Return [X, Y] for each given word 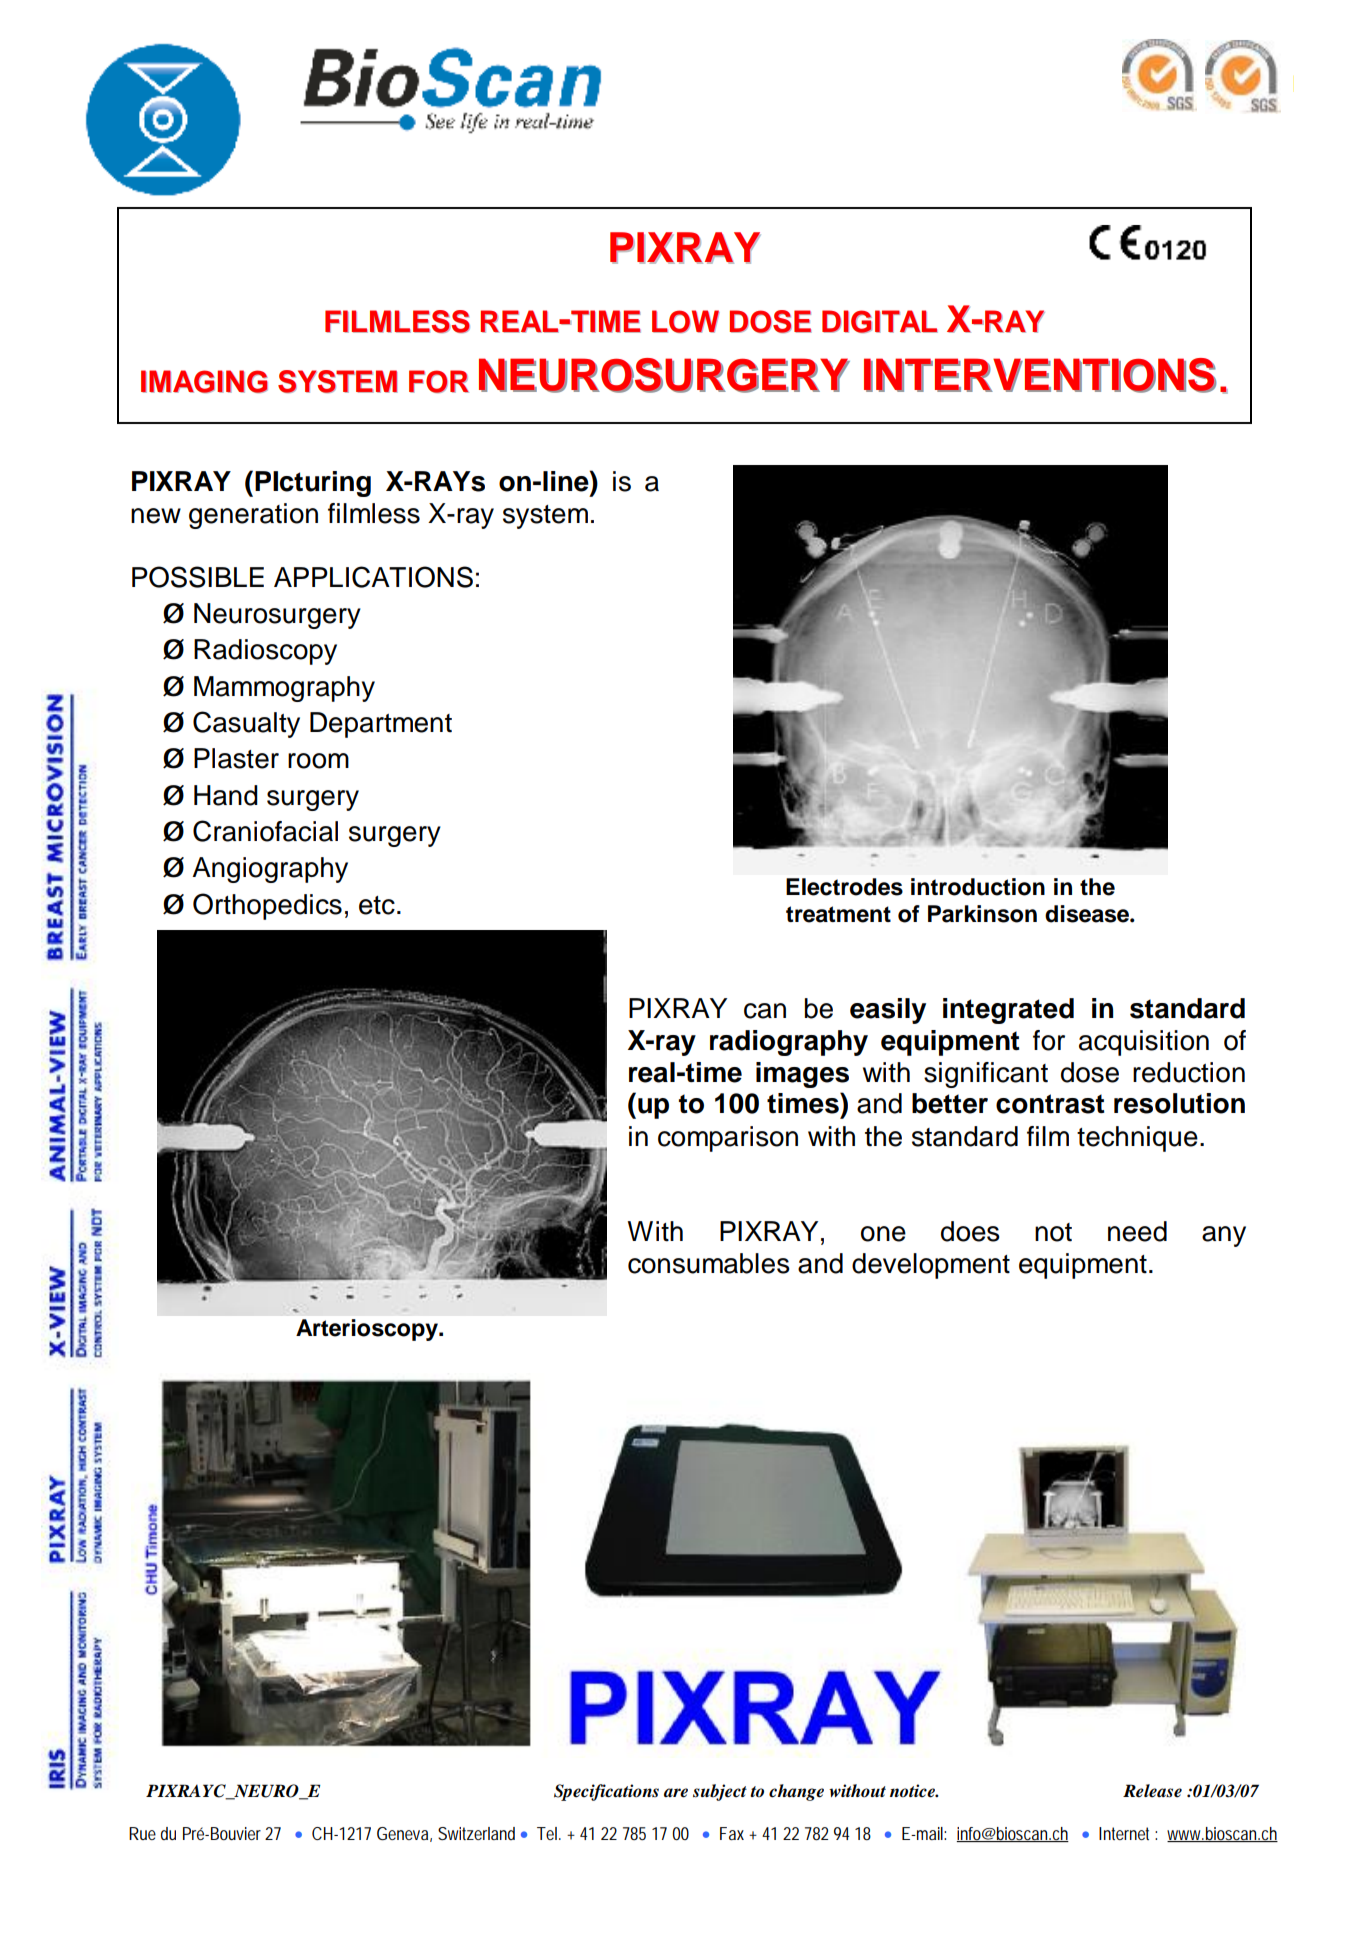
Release [1152, 1791]
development [931, 1266]
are [676, 1793]
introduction [978, 887]
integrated [1008, 1011]
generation [253, 516]
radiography [789, 1043]
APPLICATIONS [373, 577]
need [1137, 1231]
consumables [709, 1263]
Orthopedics [267, 906]
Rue [142, 1833]
